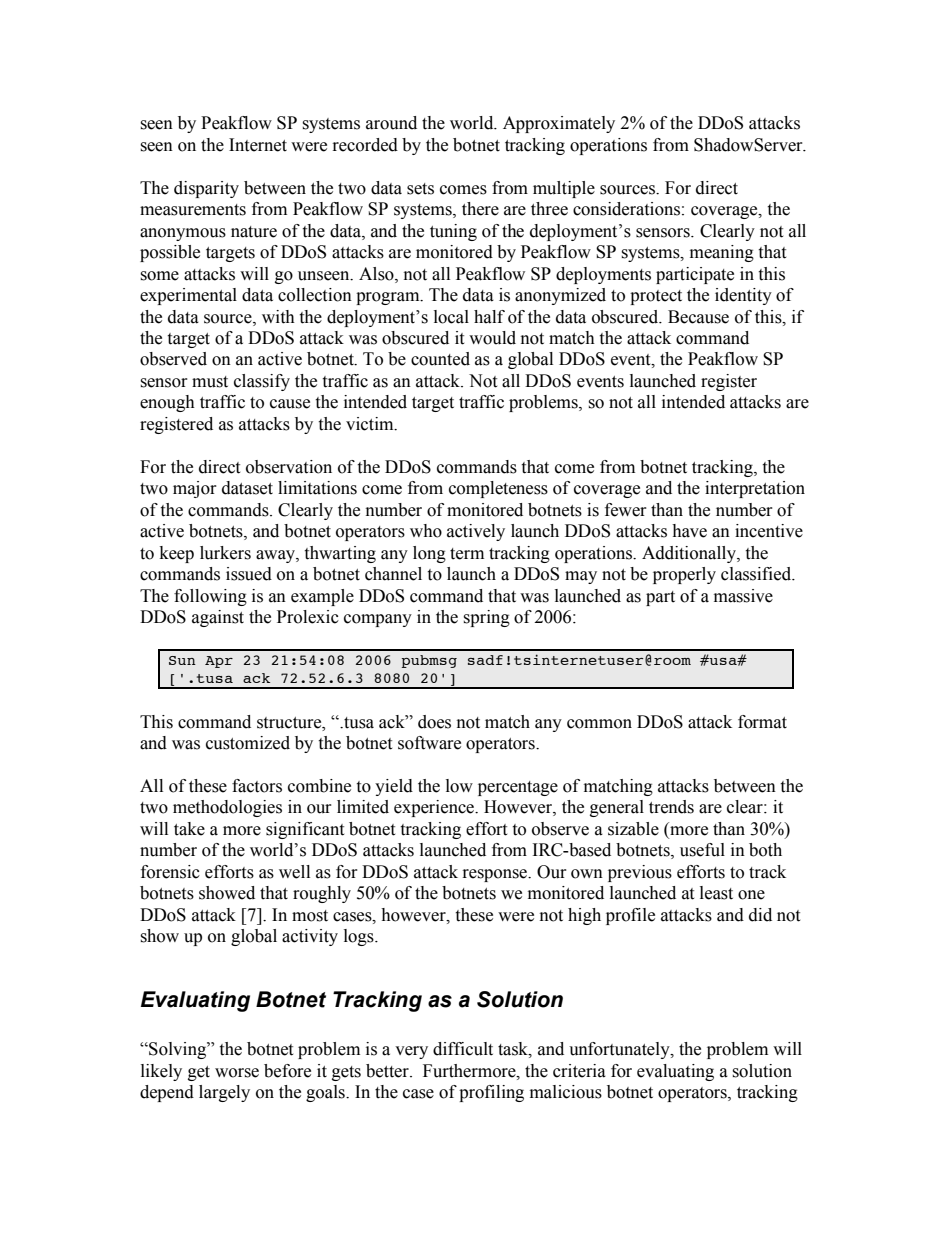  What do you see at coordinates (671, 807) in the screenshot?
I see `trends` at bounding box center [671, 807].
